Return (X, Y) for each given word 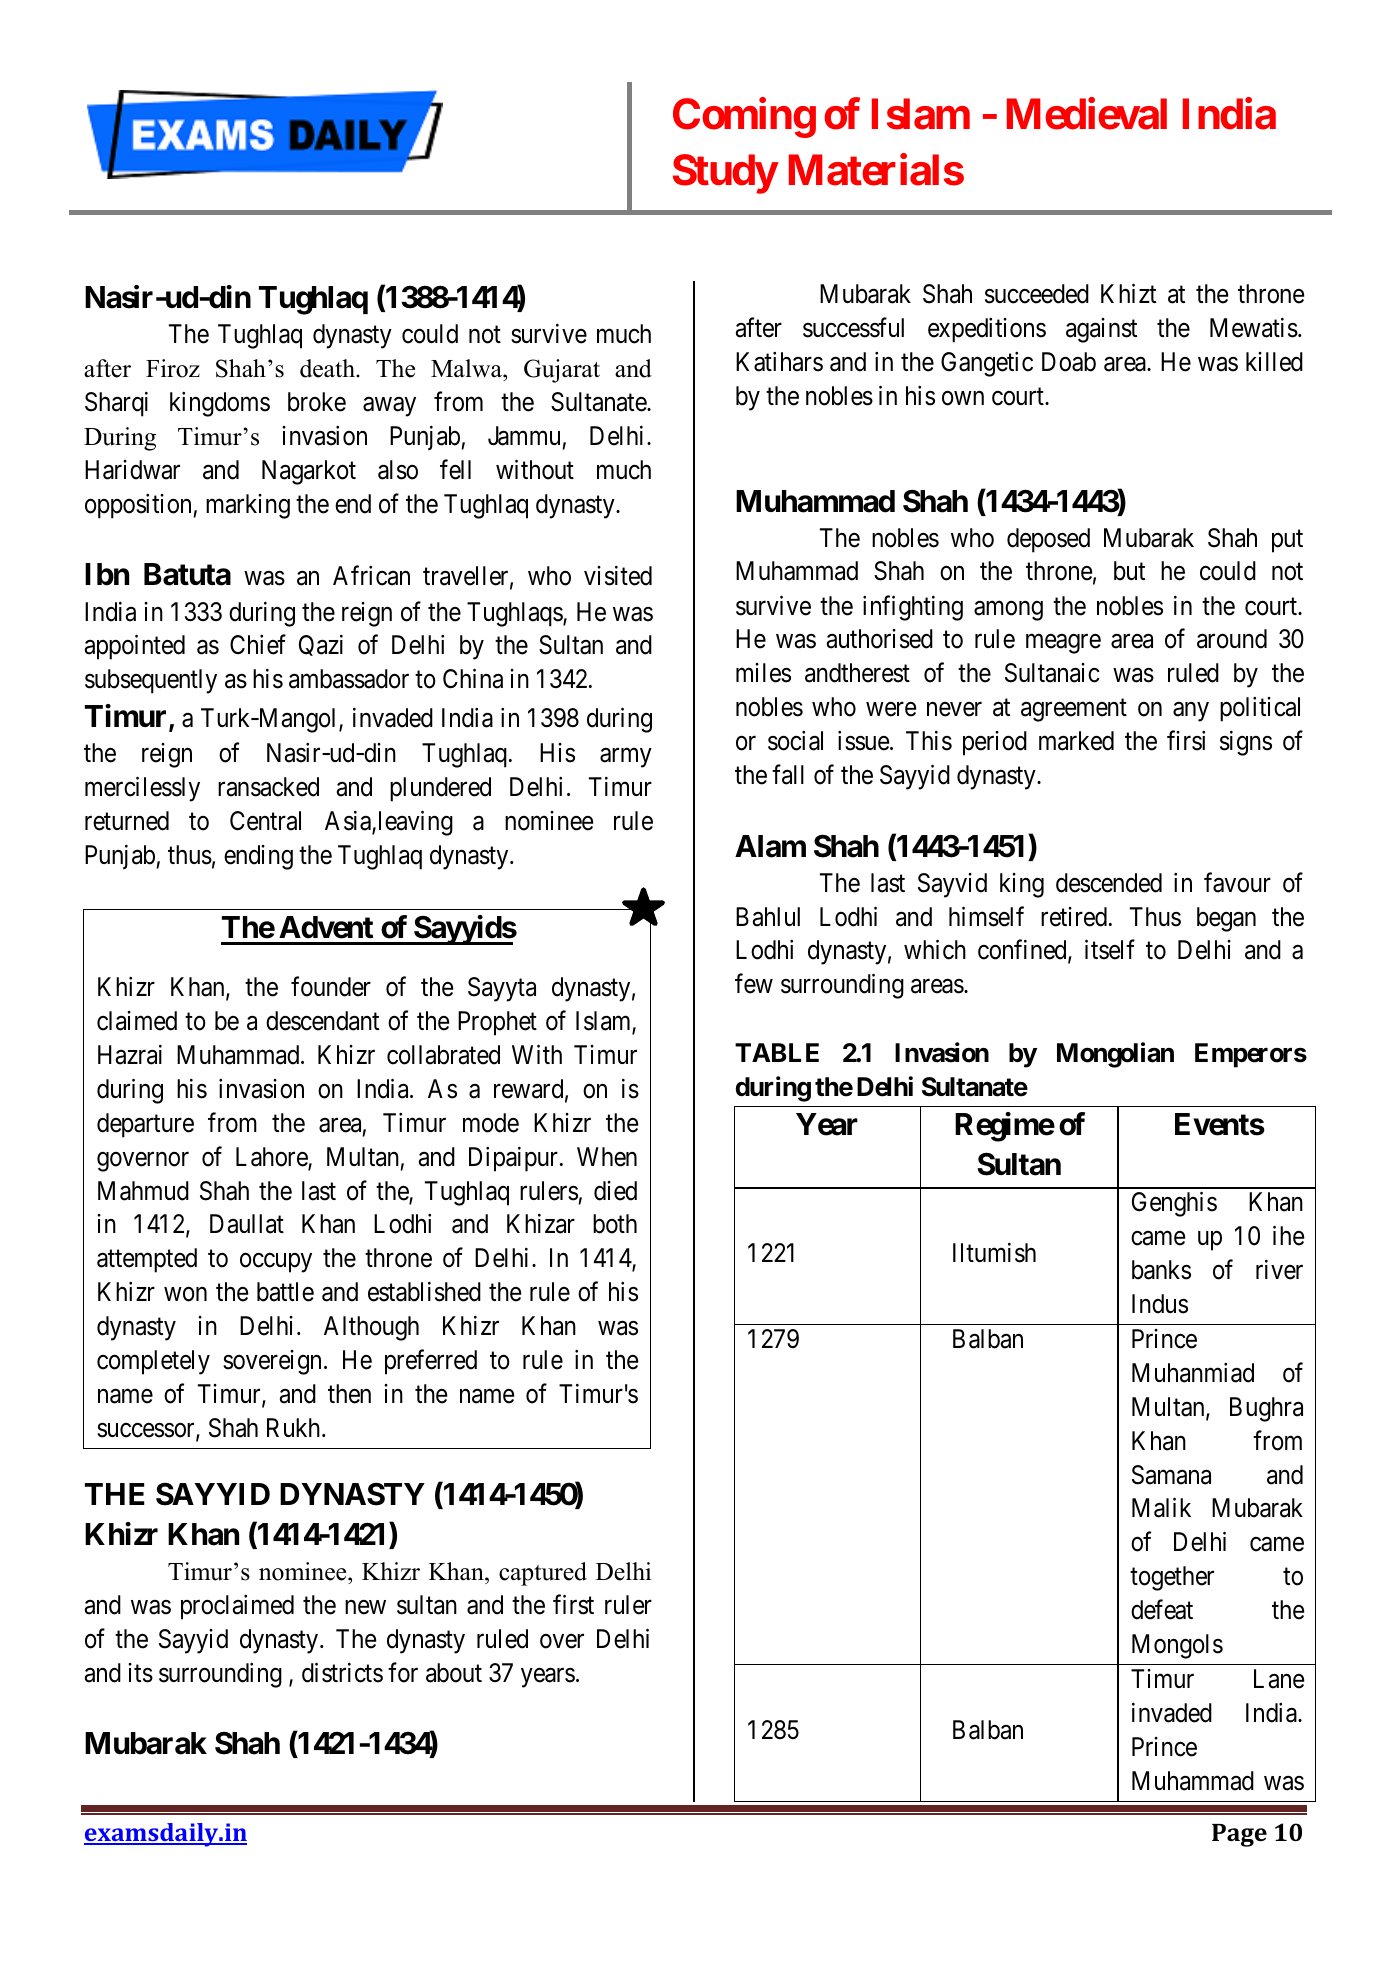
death (328, 368)
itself (1110, 950)
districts (342, 1672)
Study (725, 174)
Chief (258, 645)
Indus (1160, 1304)
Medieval (1087, 114)
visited (618, 576)
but (1129, 571)
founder (331, 987)
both (615, 1224)
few (754, 984)
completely (153, 1362)
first (573, 1604)
